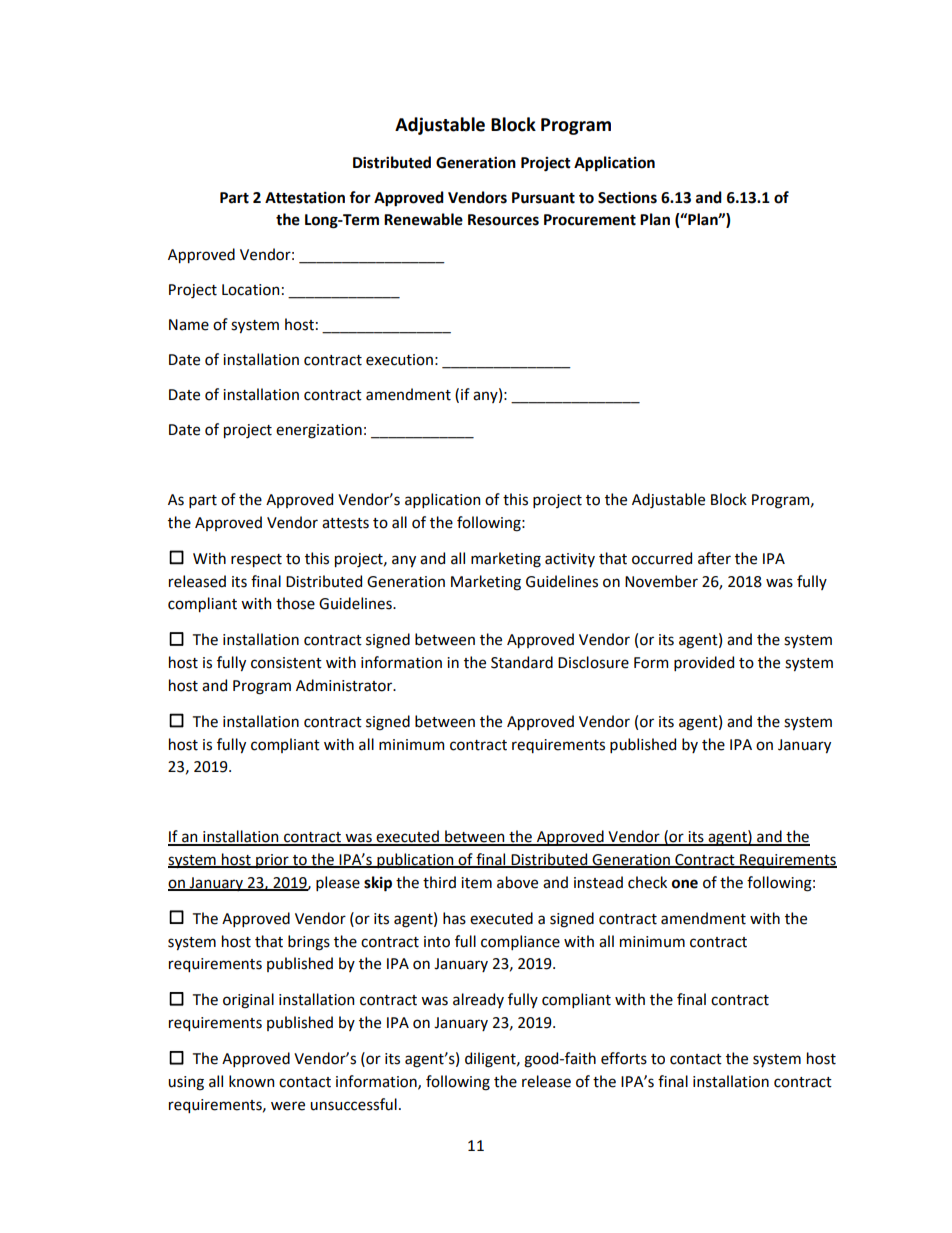 The height and width of the image is (1233, 952). What do you see at coordinates (624, 1058) in the image?
I see `efforts` at bounding box center [624, 1058].
